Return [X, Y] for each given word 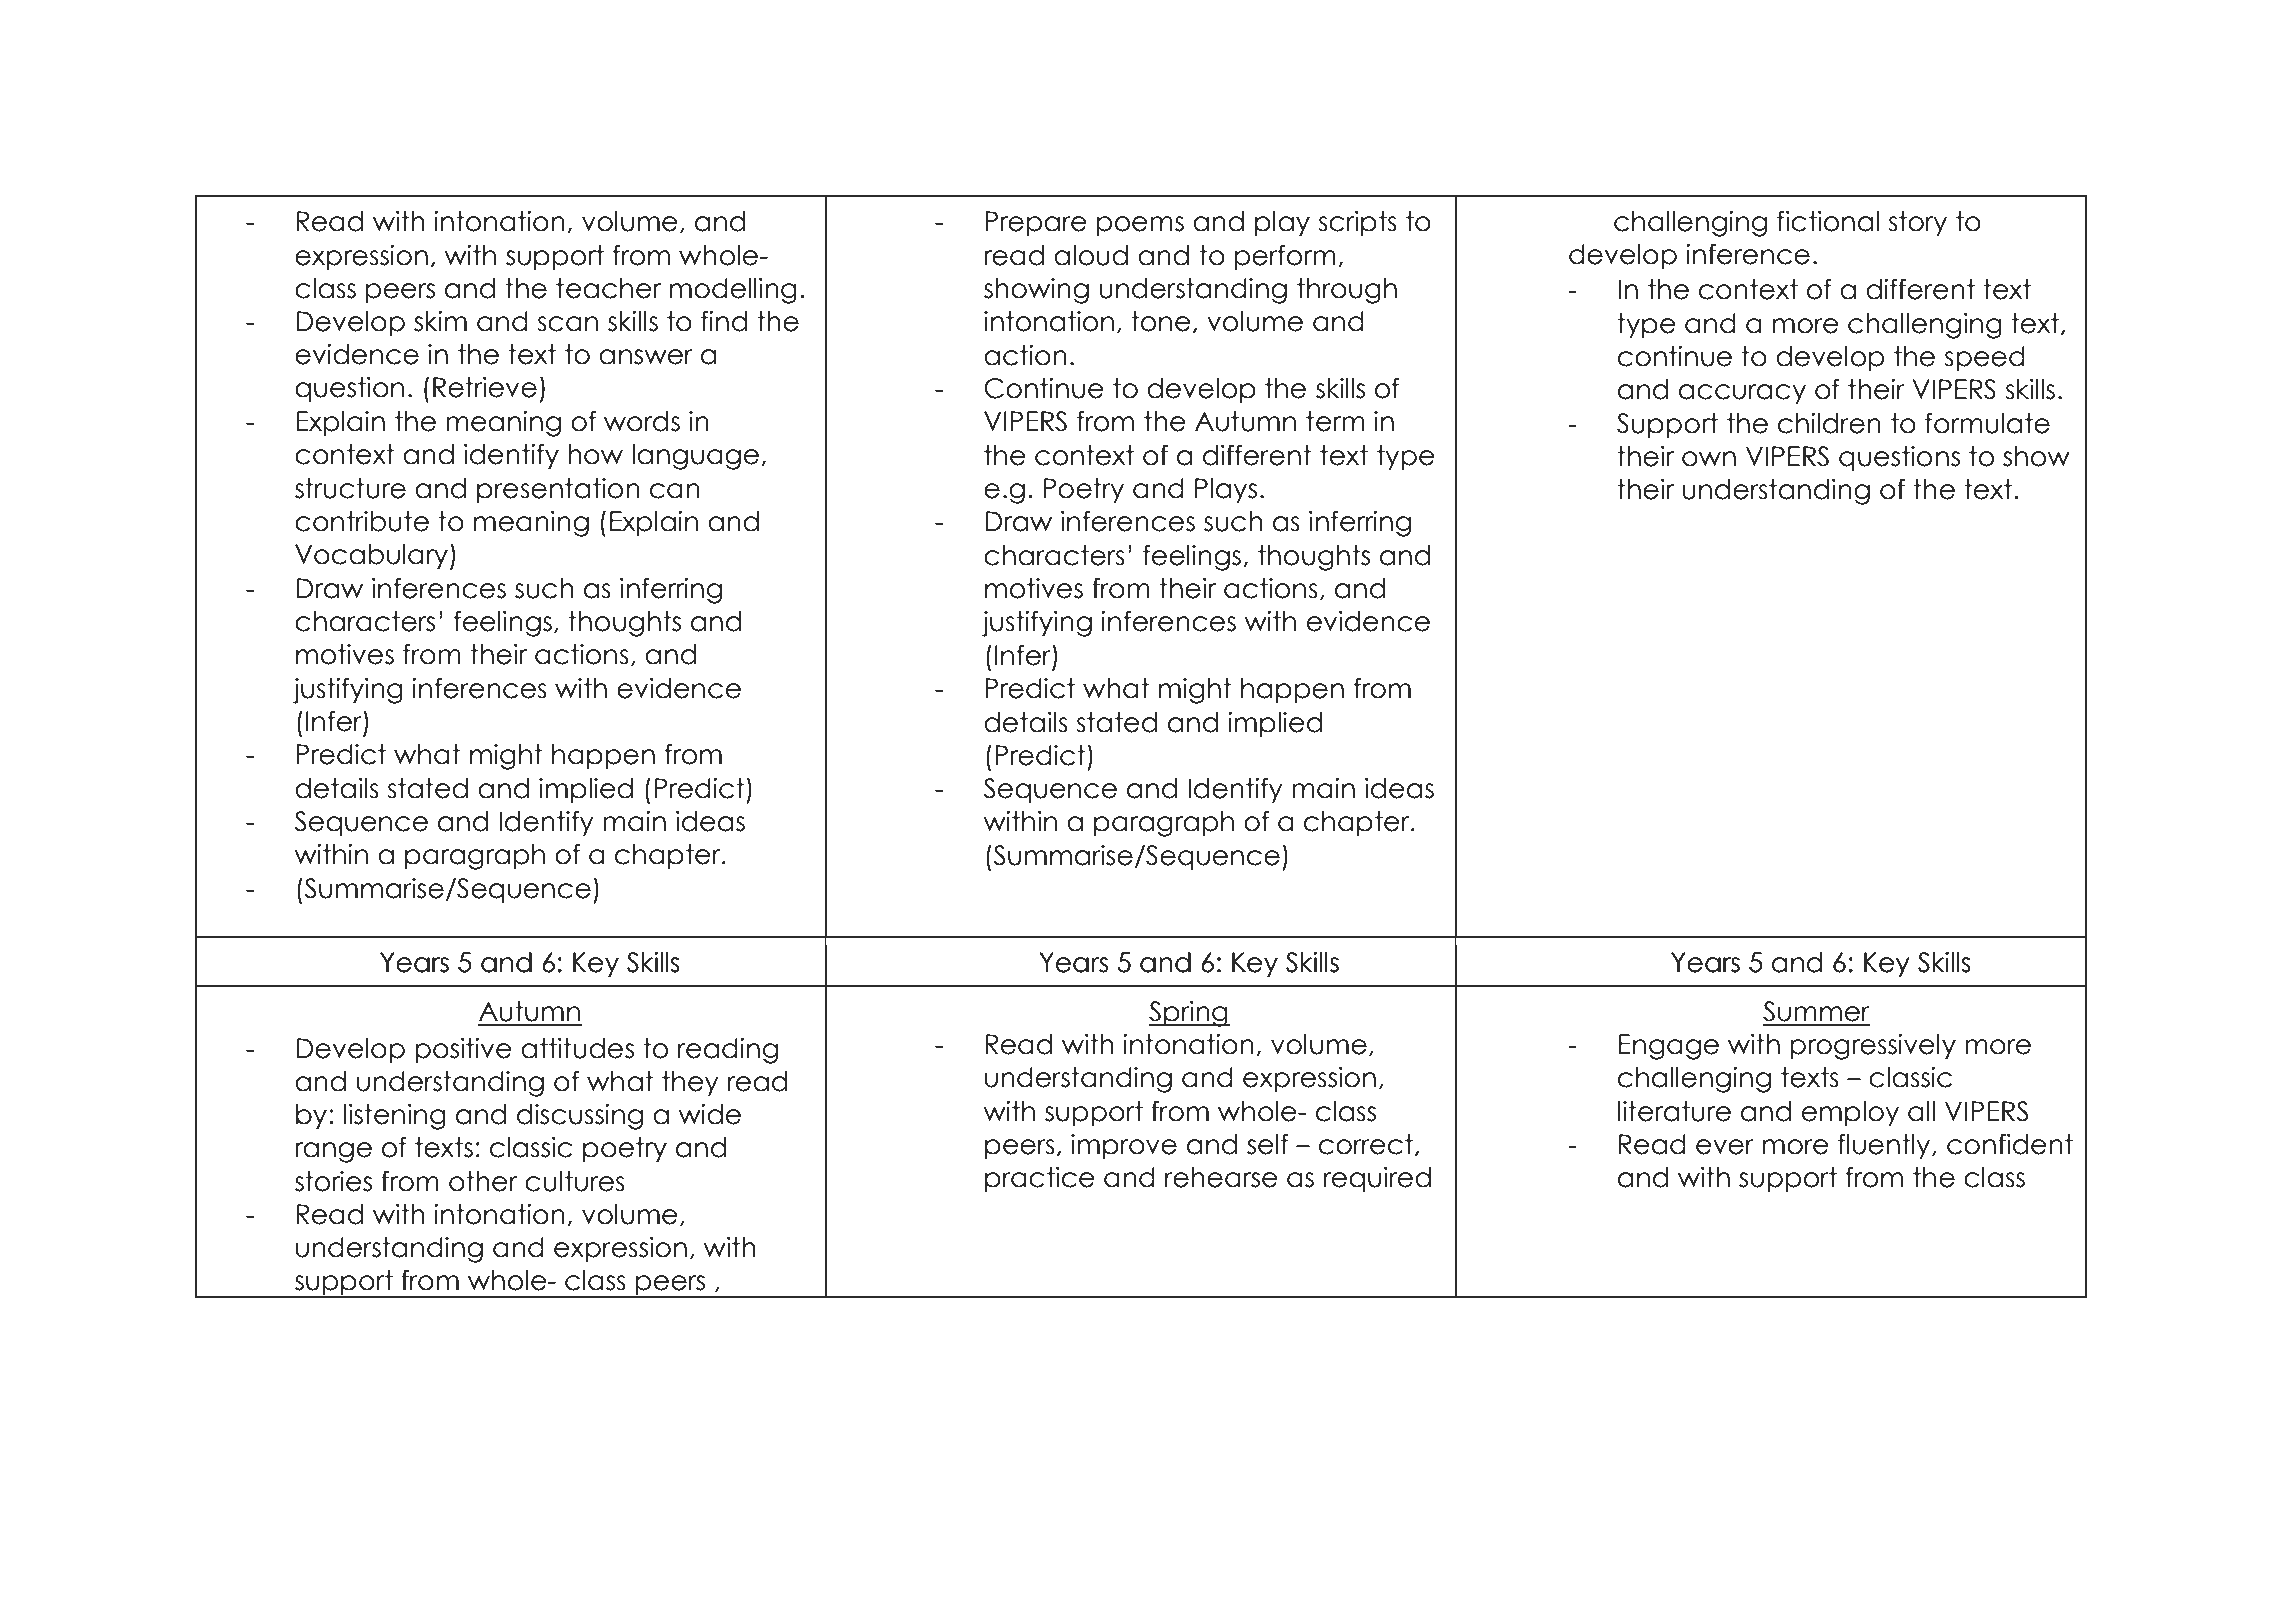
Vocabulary [371, 556]
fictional [1828, 221]
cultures [575, 1181]
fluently [1885, 1146]
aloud [1091, 255]
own [1709, 459]
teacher [608, 288]
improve [1124, 1146]
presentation [558, 490]
